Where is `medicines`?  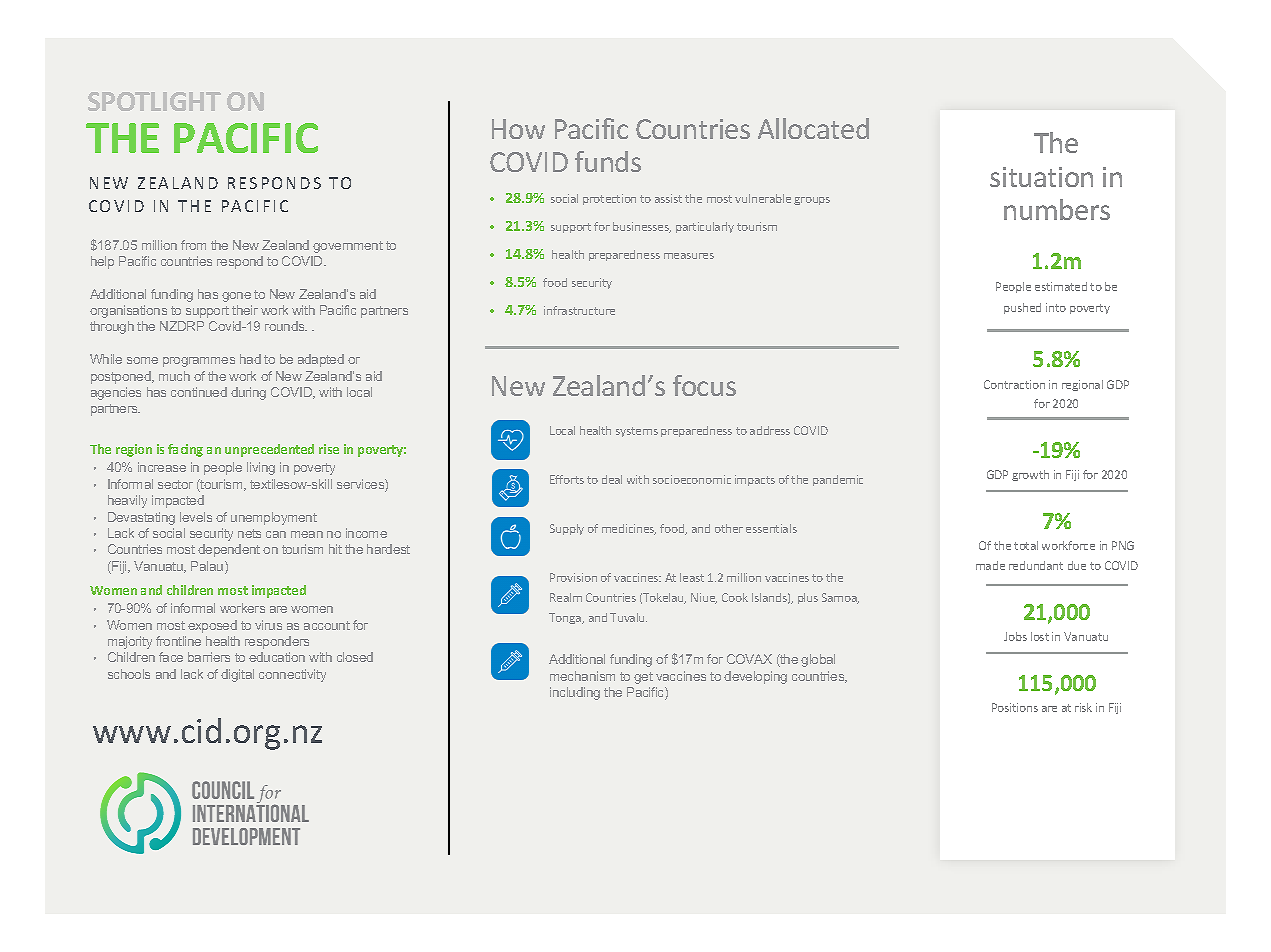 medicines is located at coordinates (629, 529).
